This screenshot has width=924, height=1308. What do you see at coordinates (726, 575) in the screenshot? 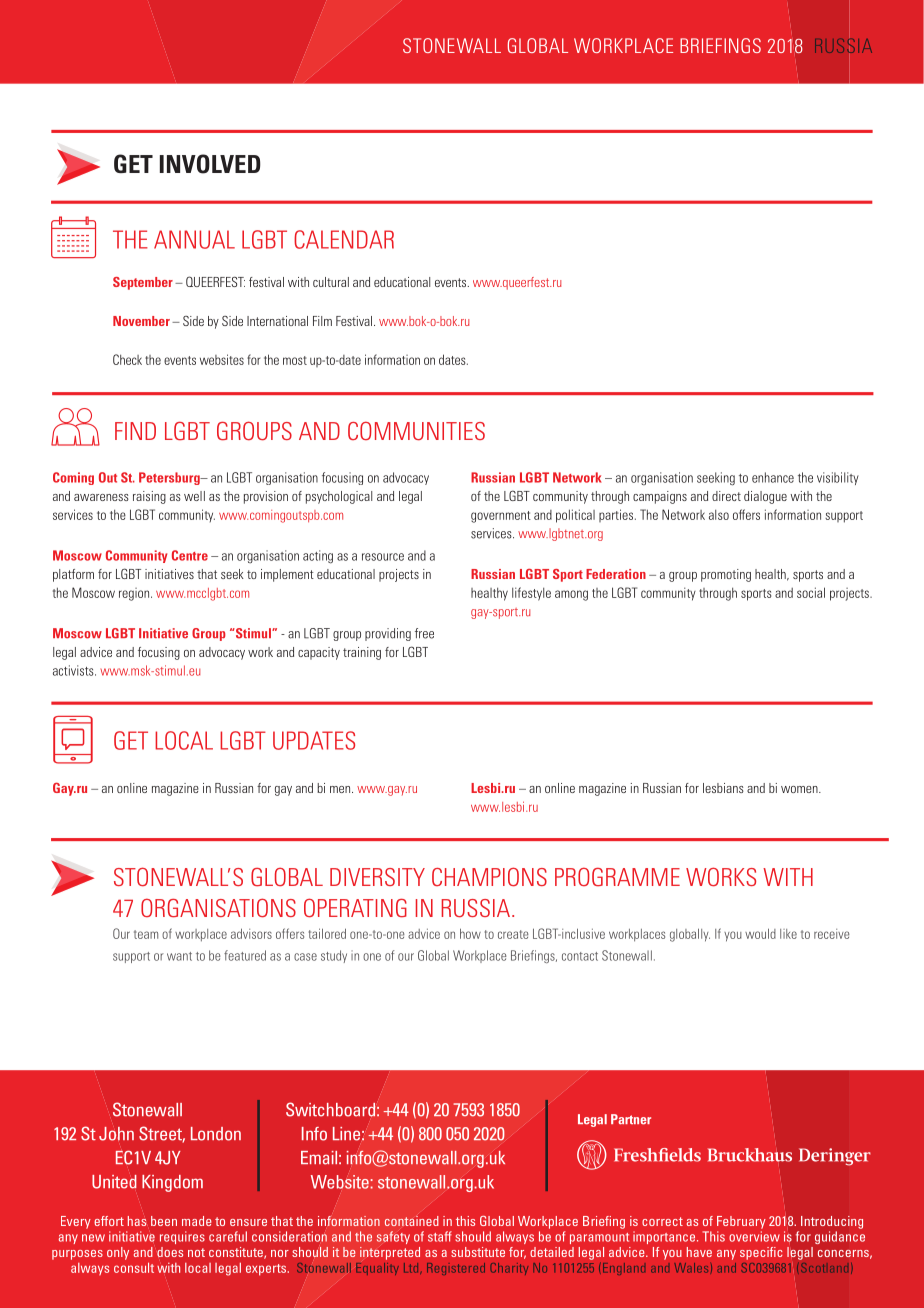
I see `promoting` at bounding box center [726, 575].
